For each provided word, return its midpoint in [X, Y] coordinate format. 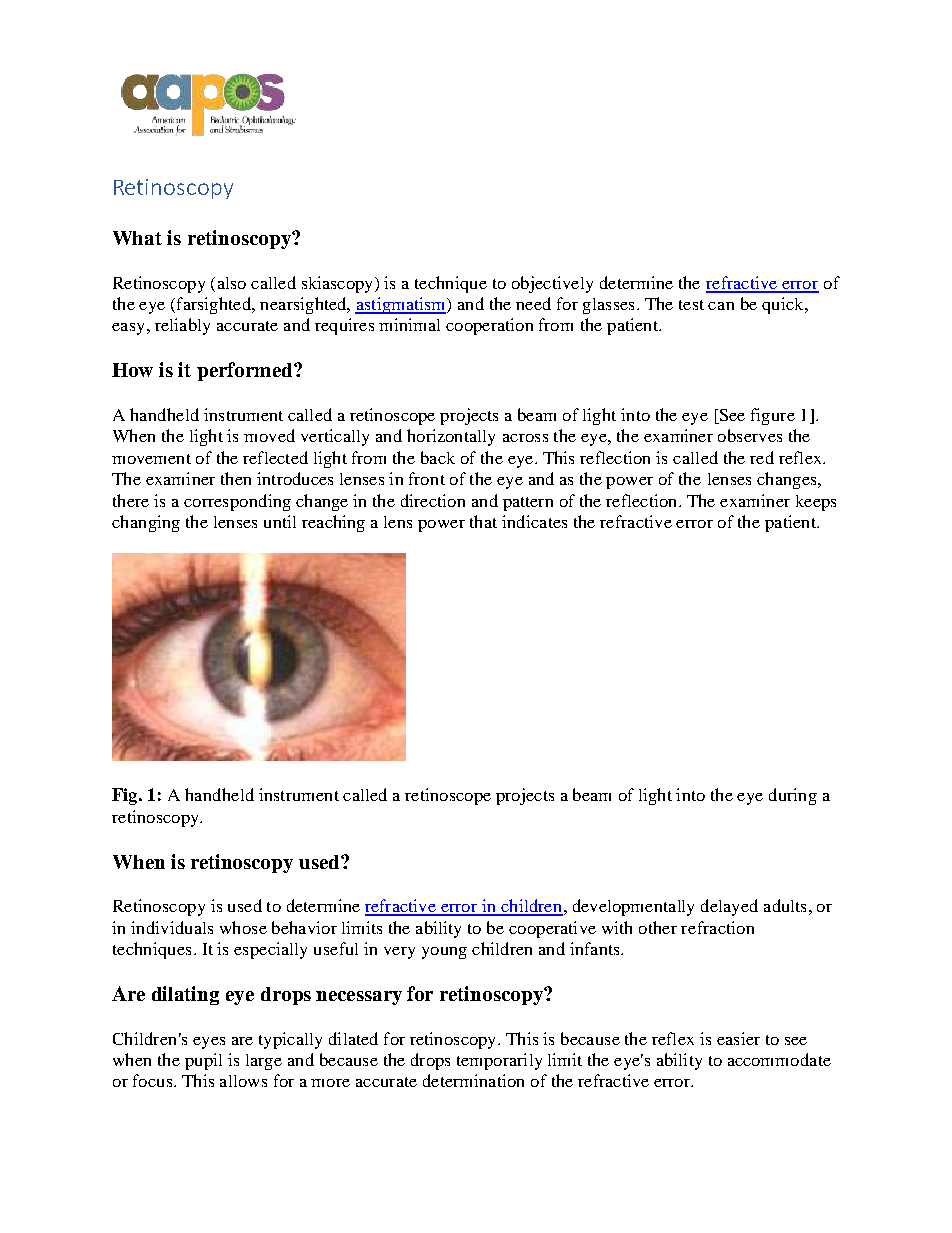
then [236, 478]
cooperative [552, 929]
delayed [729, 907]
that [483, 521]
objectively [552, 284]
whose [243, 927]
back [438, 457]
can [721, 306]
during [793, 796]
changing [146, 523]
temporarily [499, 1061]
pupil [203, 1061]
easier [738, 1038]
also [232, 283]
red [762, 457]
